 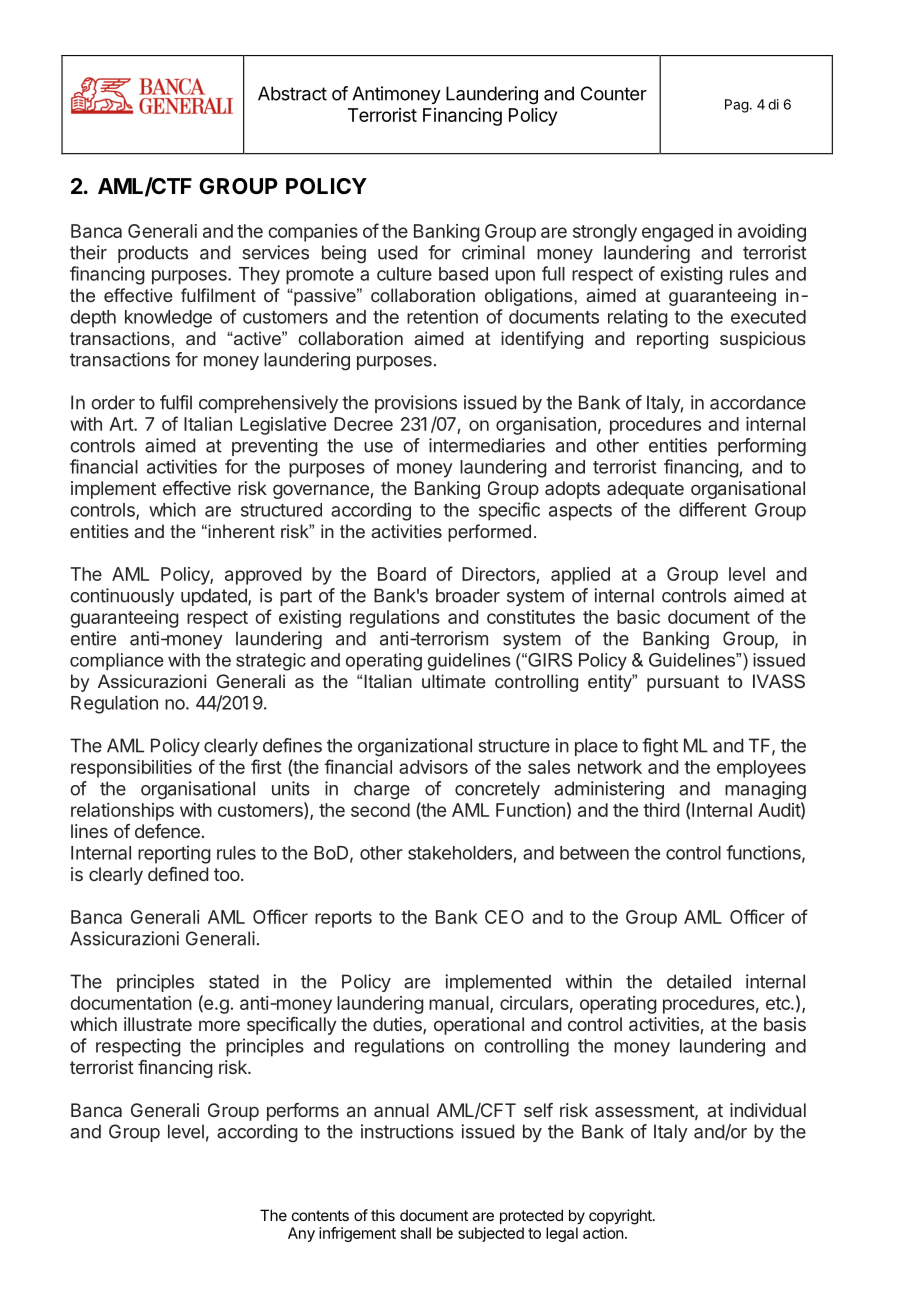 I want to click on different, so click(x=713, y=509).
